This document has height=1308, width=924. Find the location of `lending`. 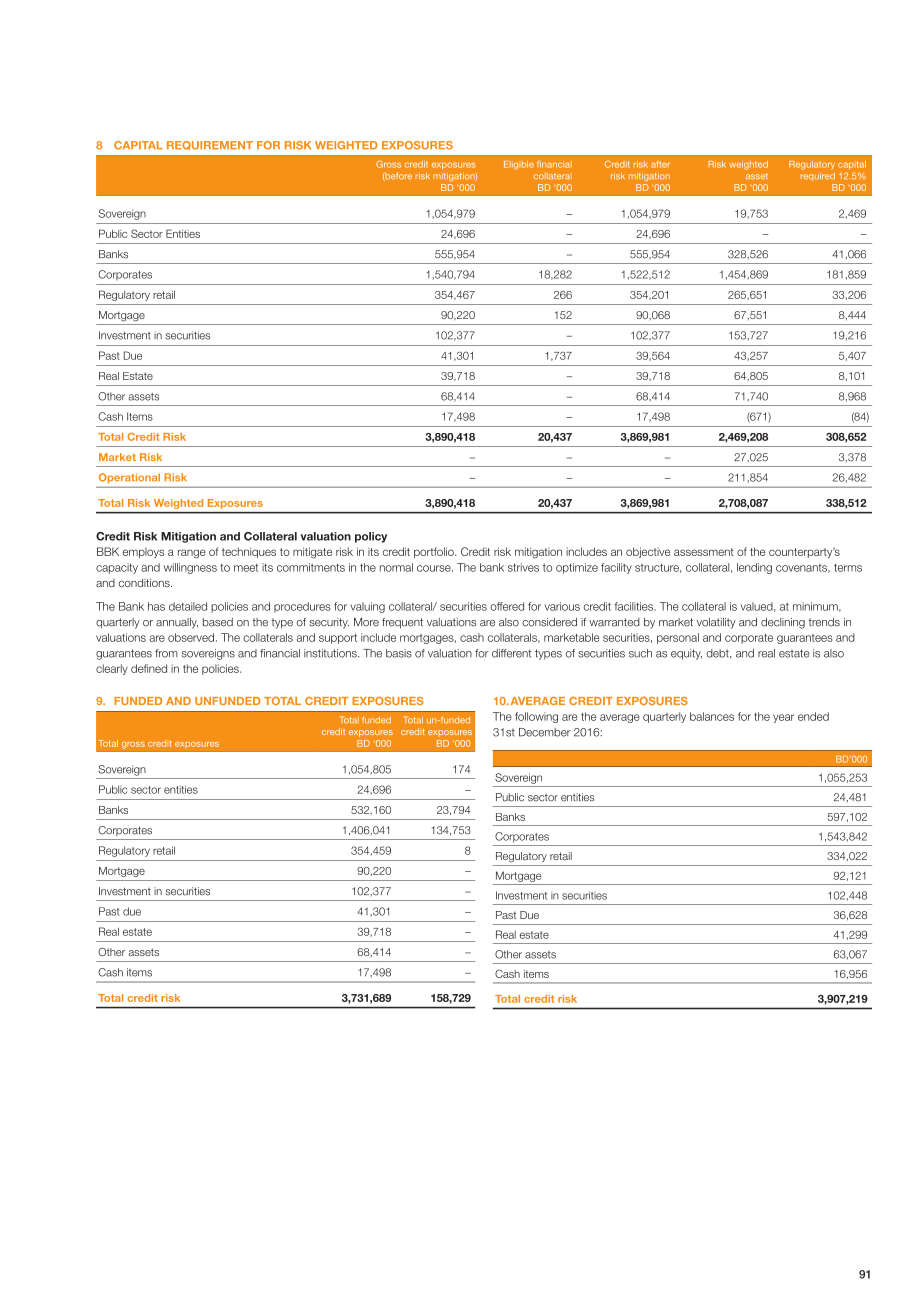

lending is located at coordinates (754, 568).
